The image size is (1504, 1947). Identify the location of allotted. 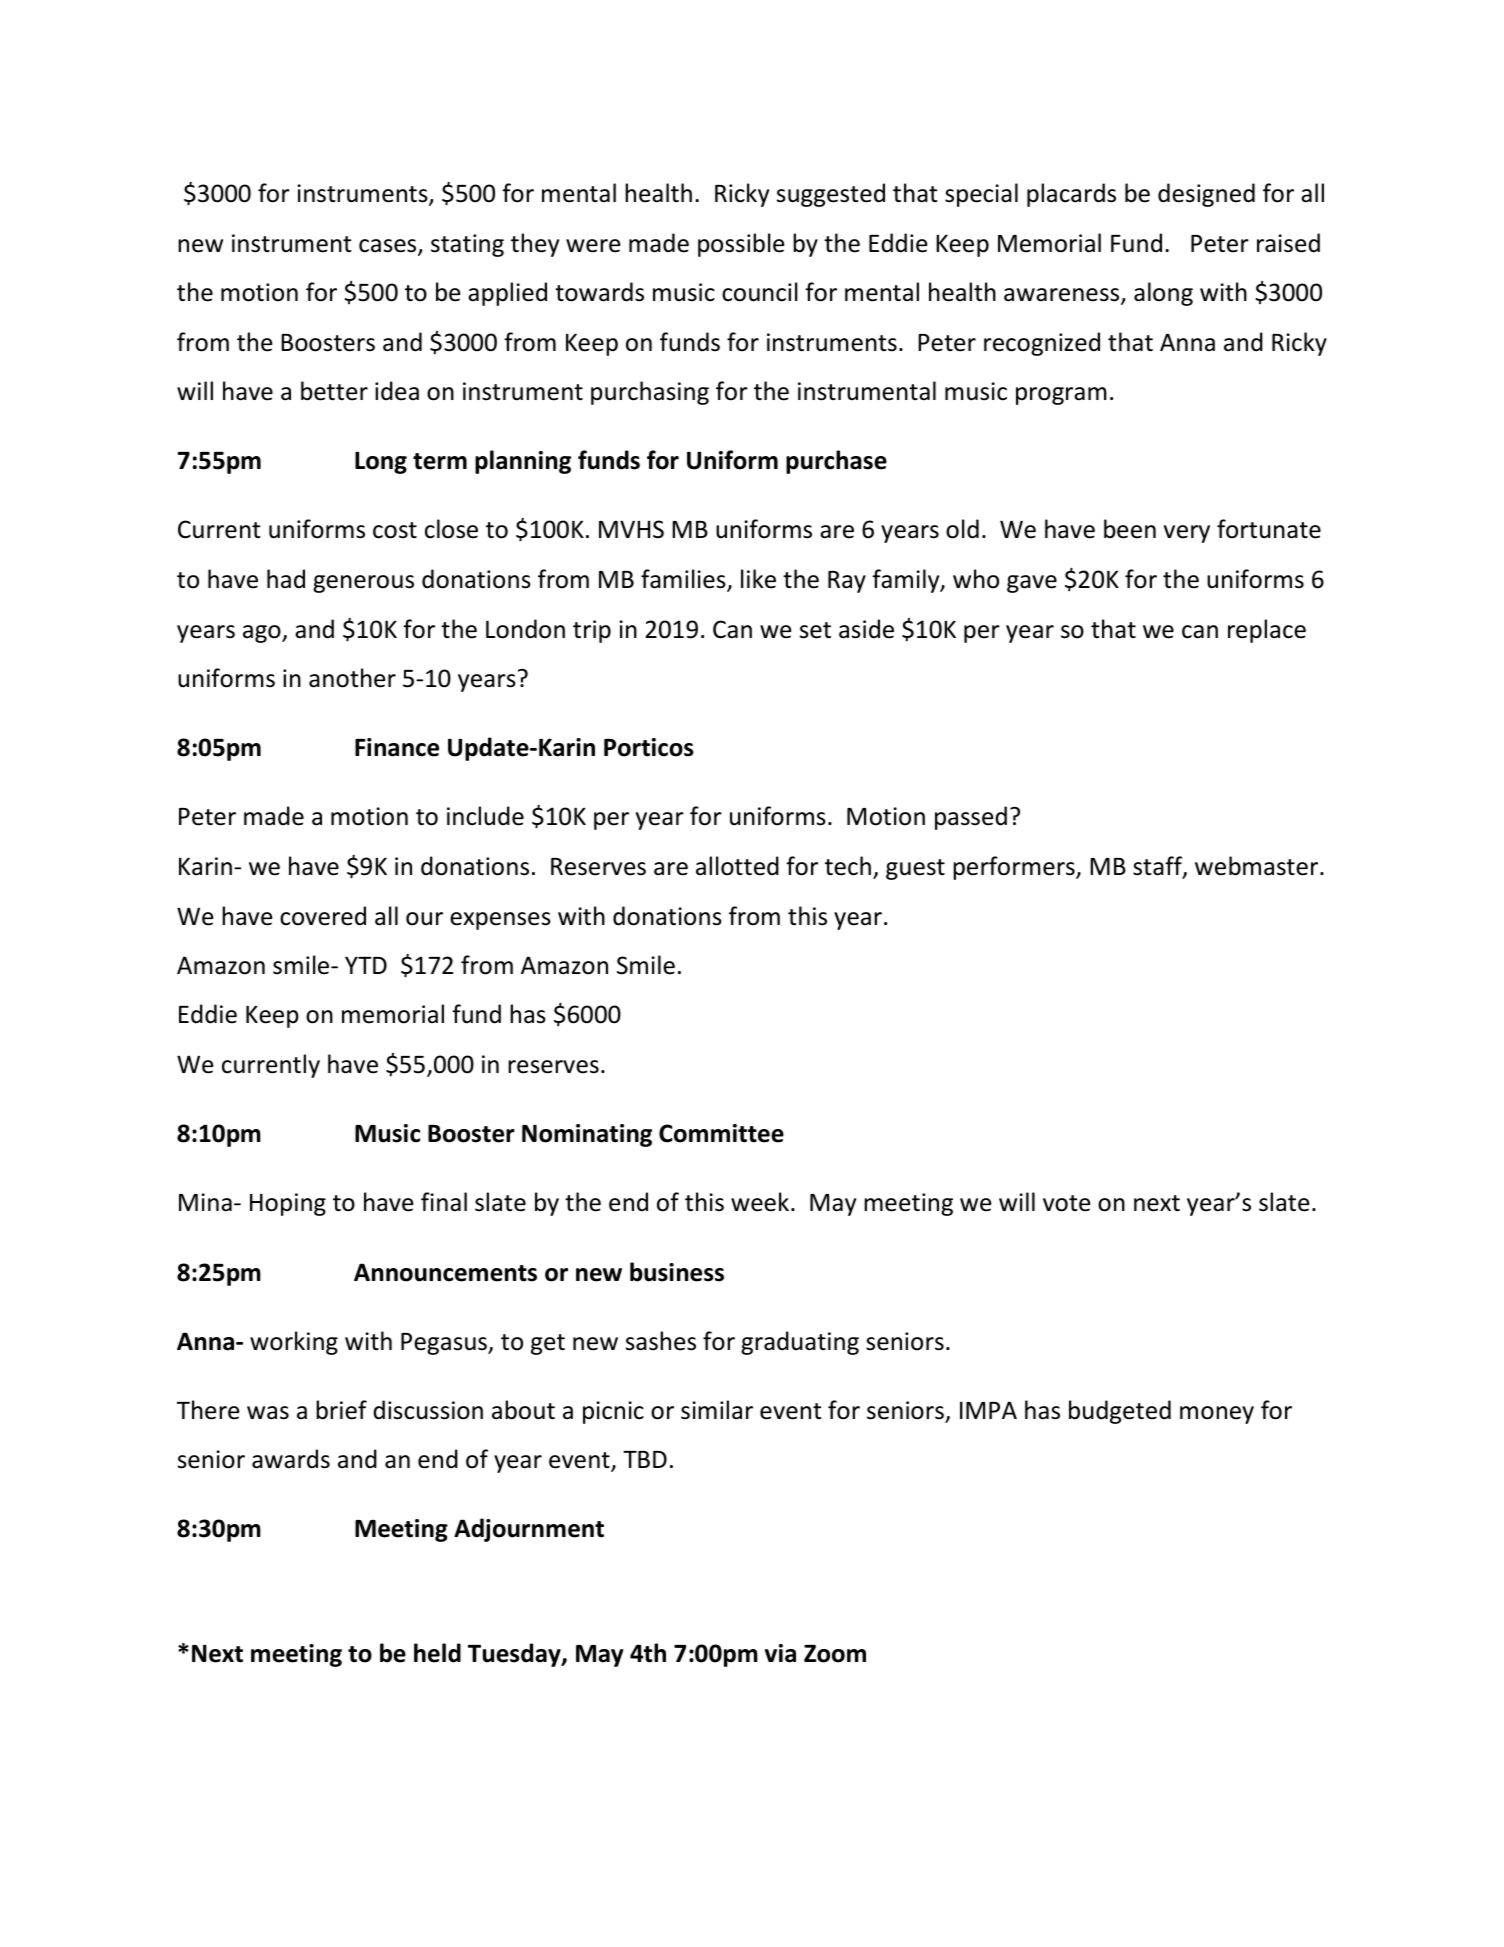
(737, 866).
